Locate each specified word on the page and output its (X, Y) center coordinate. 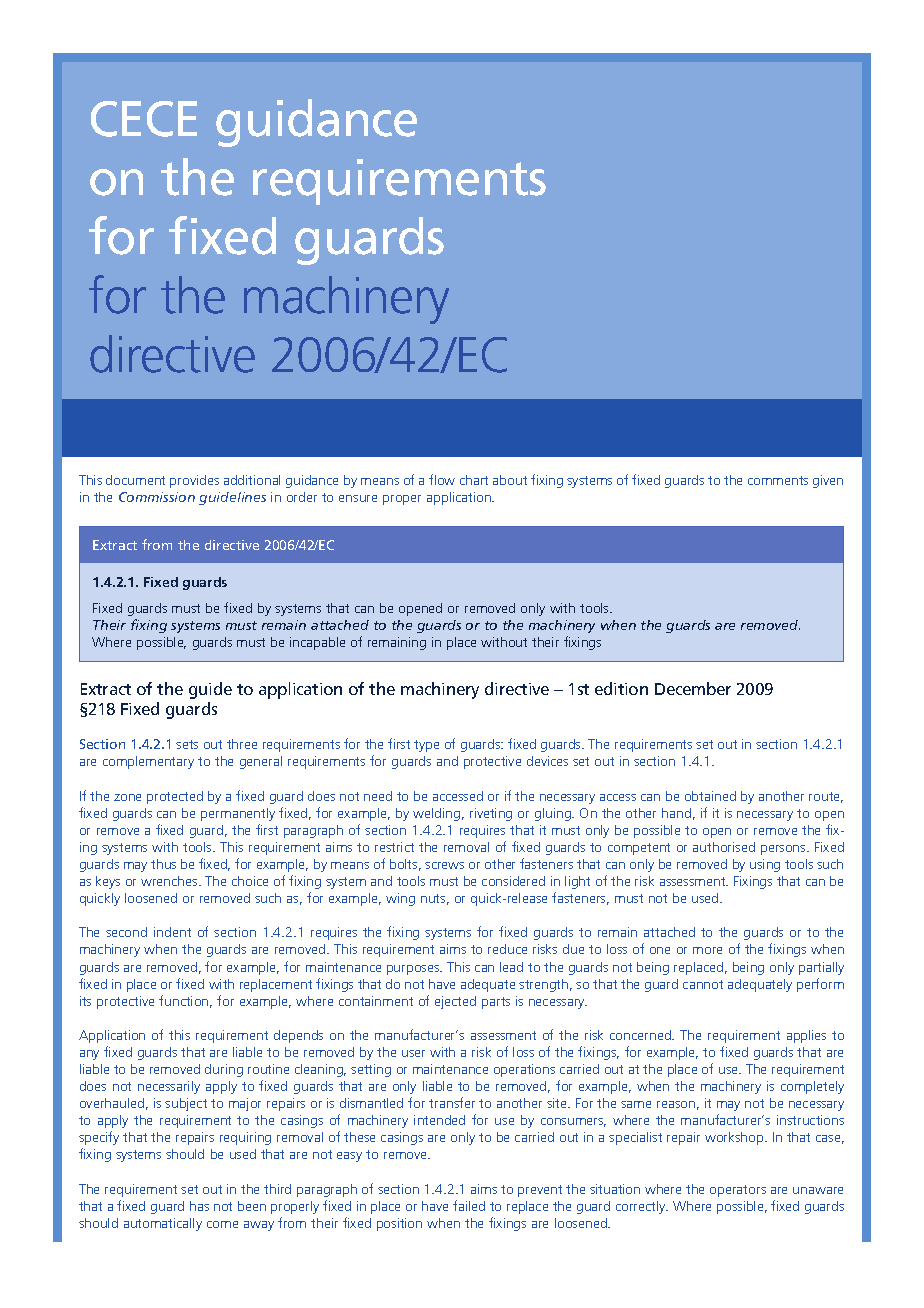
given (828, 481)
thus (163, 864)
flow (442, 479)
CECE (144, 119)
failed (469, 1205)
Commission (157, 497)
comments (778, 480)
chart (474, 480)
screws (444, 865)
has (199, 1206)
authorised (724, 847)
